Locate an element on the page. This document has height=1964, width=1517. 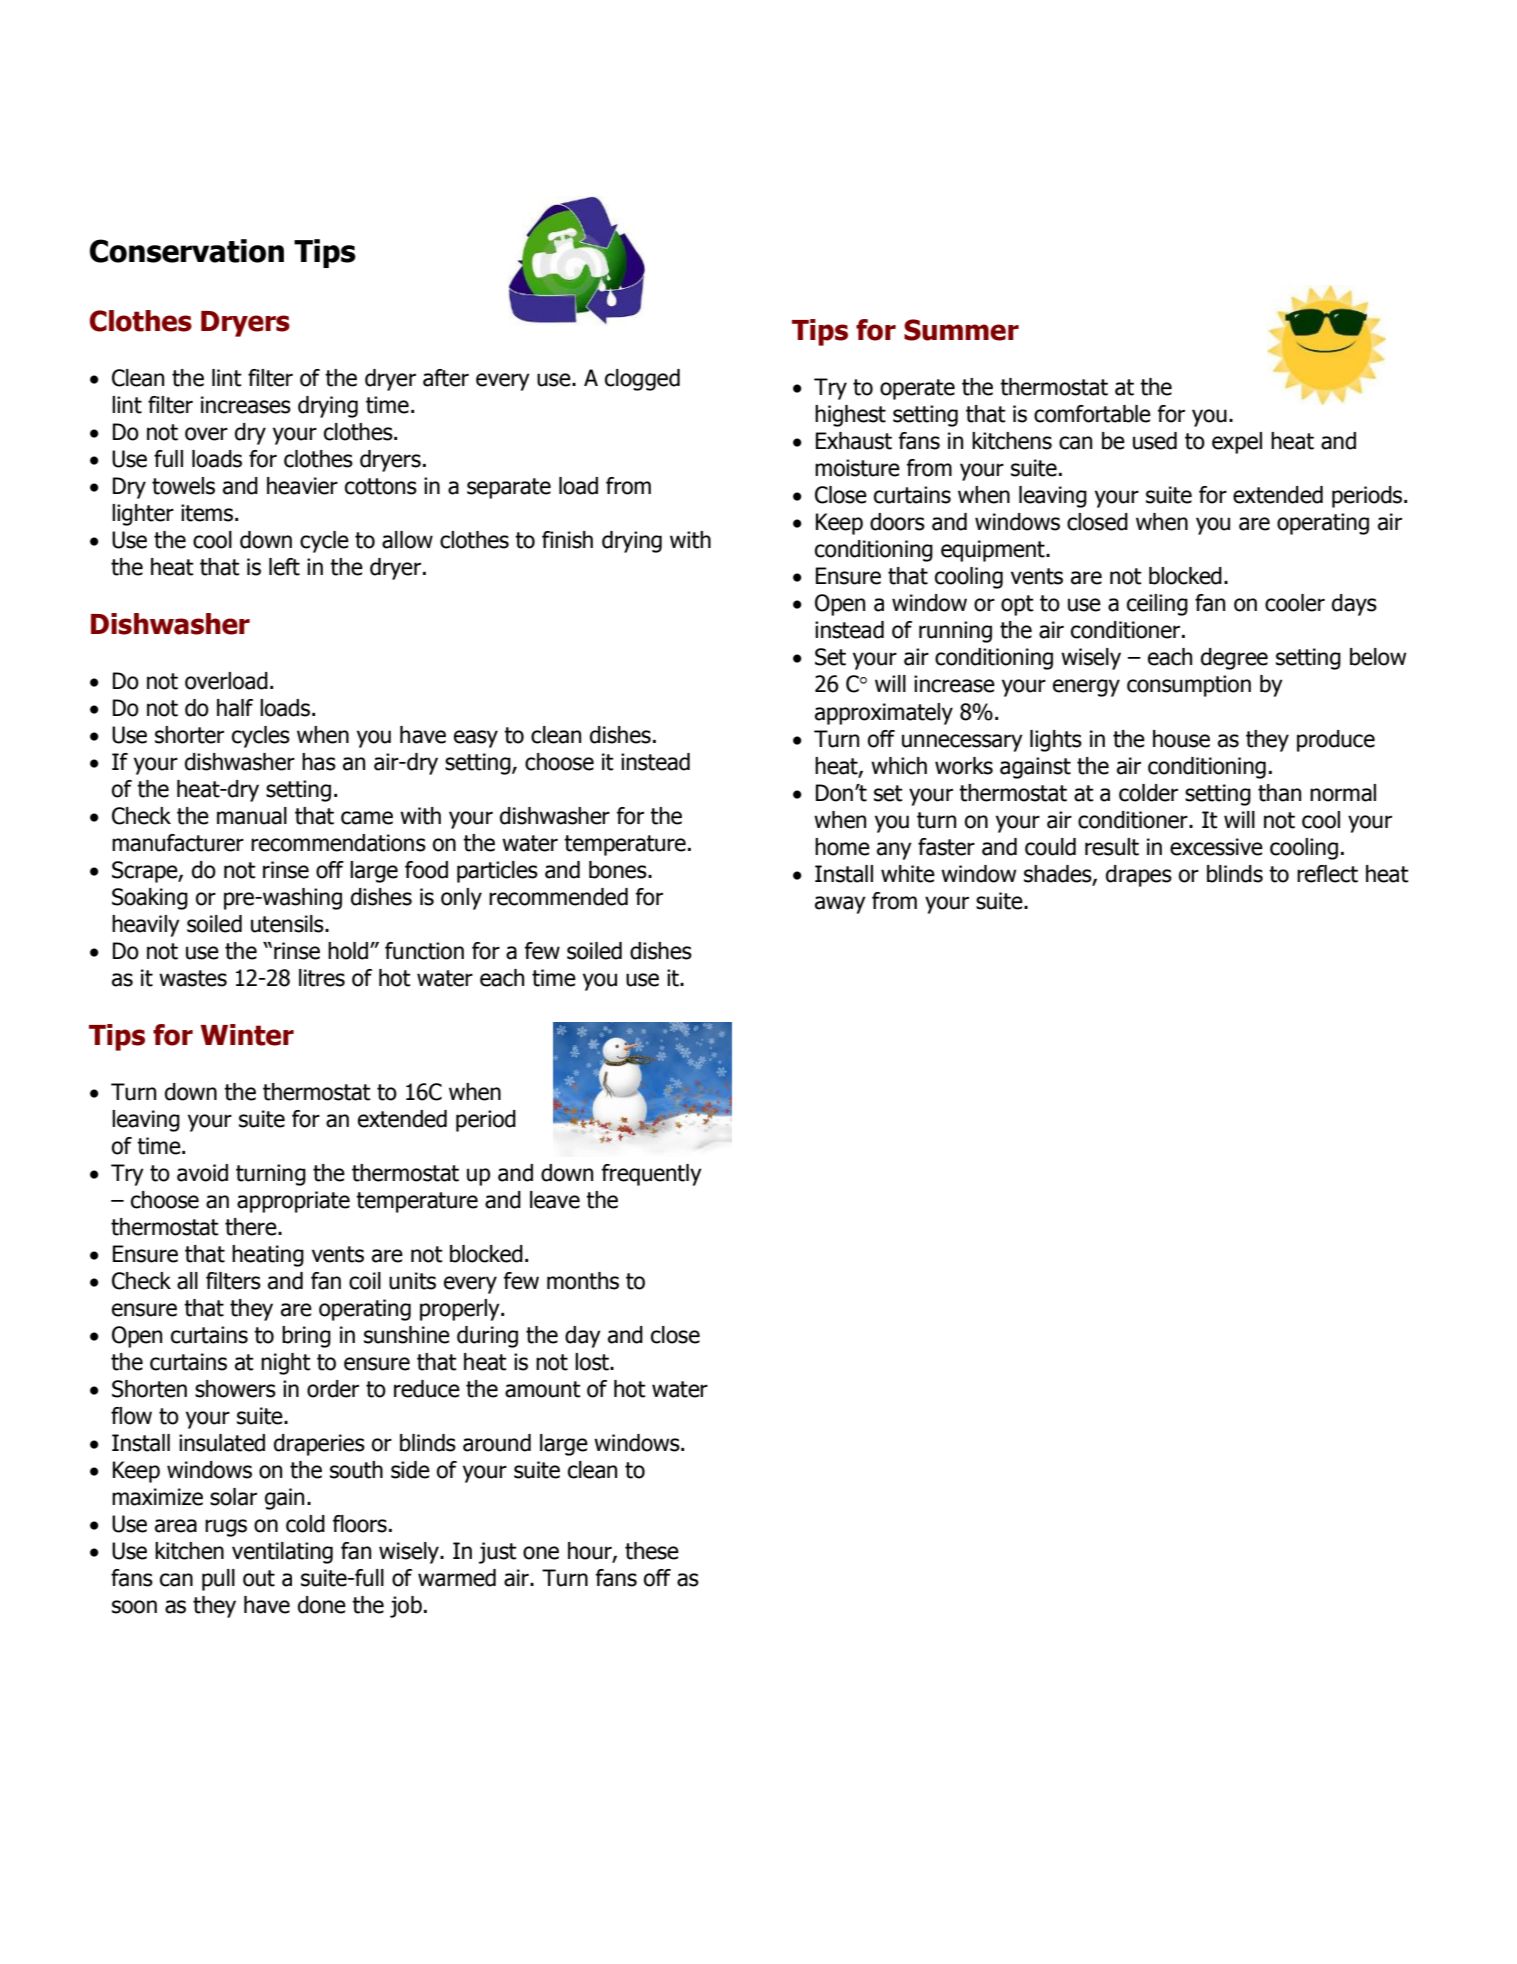
ceiling is located at coordinates (1157, 605).
